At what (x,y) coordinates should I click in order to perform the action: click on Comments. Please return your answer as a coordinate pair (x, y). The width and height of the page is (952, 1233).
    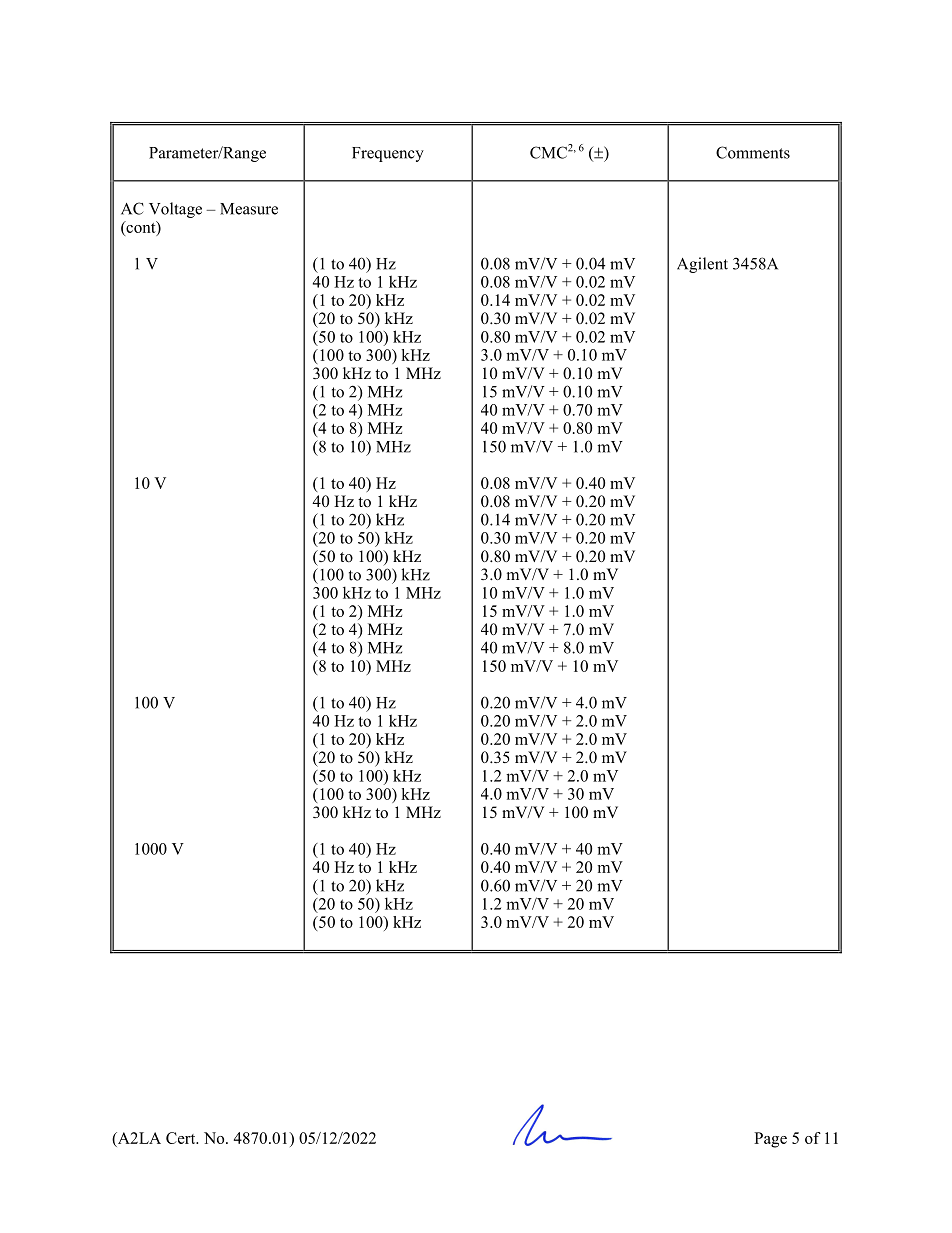
    Looking at the image, I should click on (753, 152).
